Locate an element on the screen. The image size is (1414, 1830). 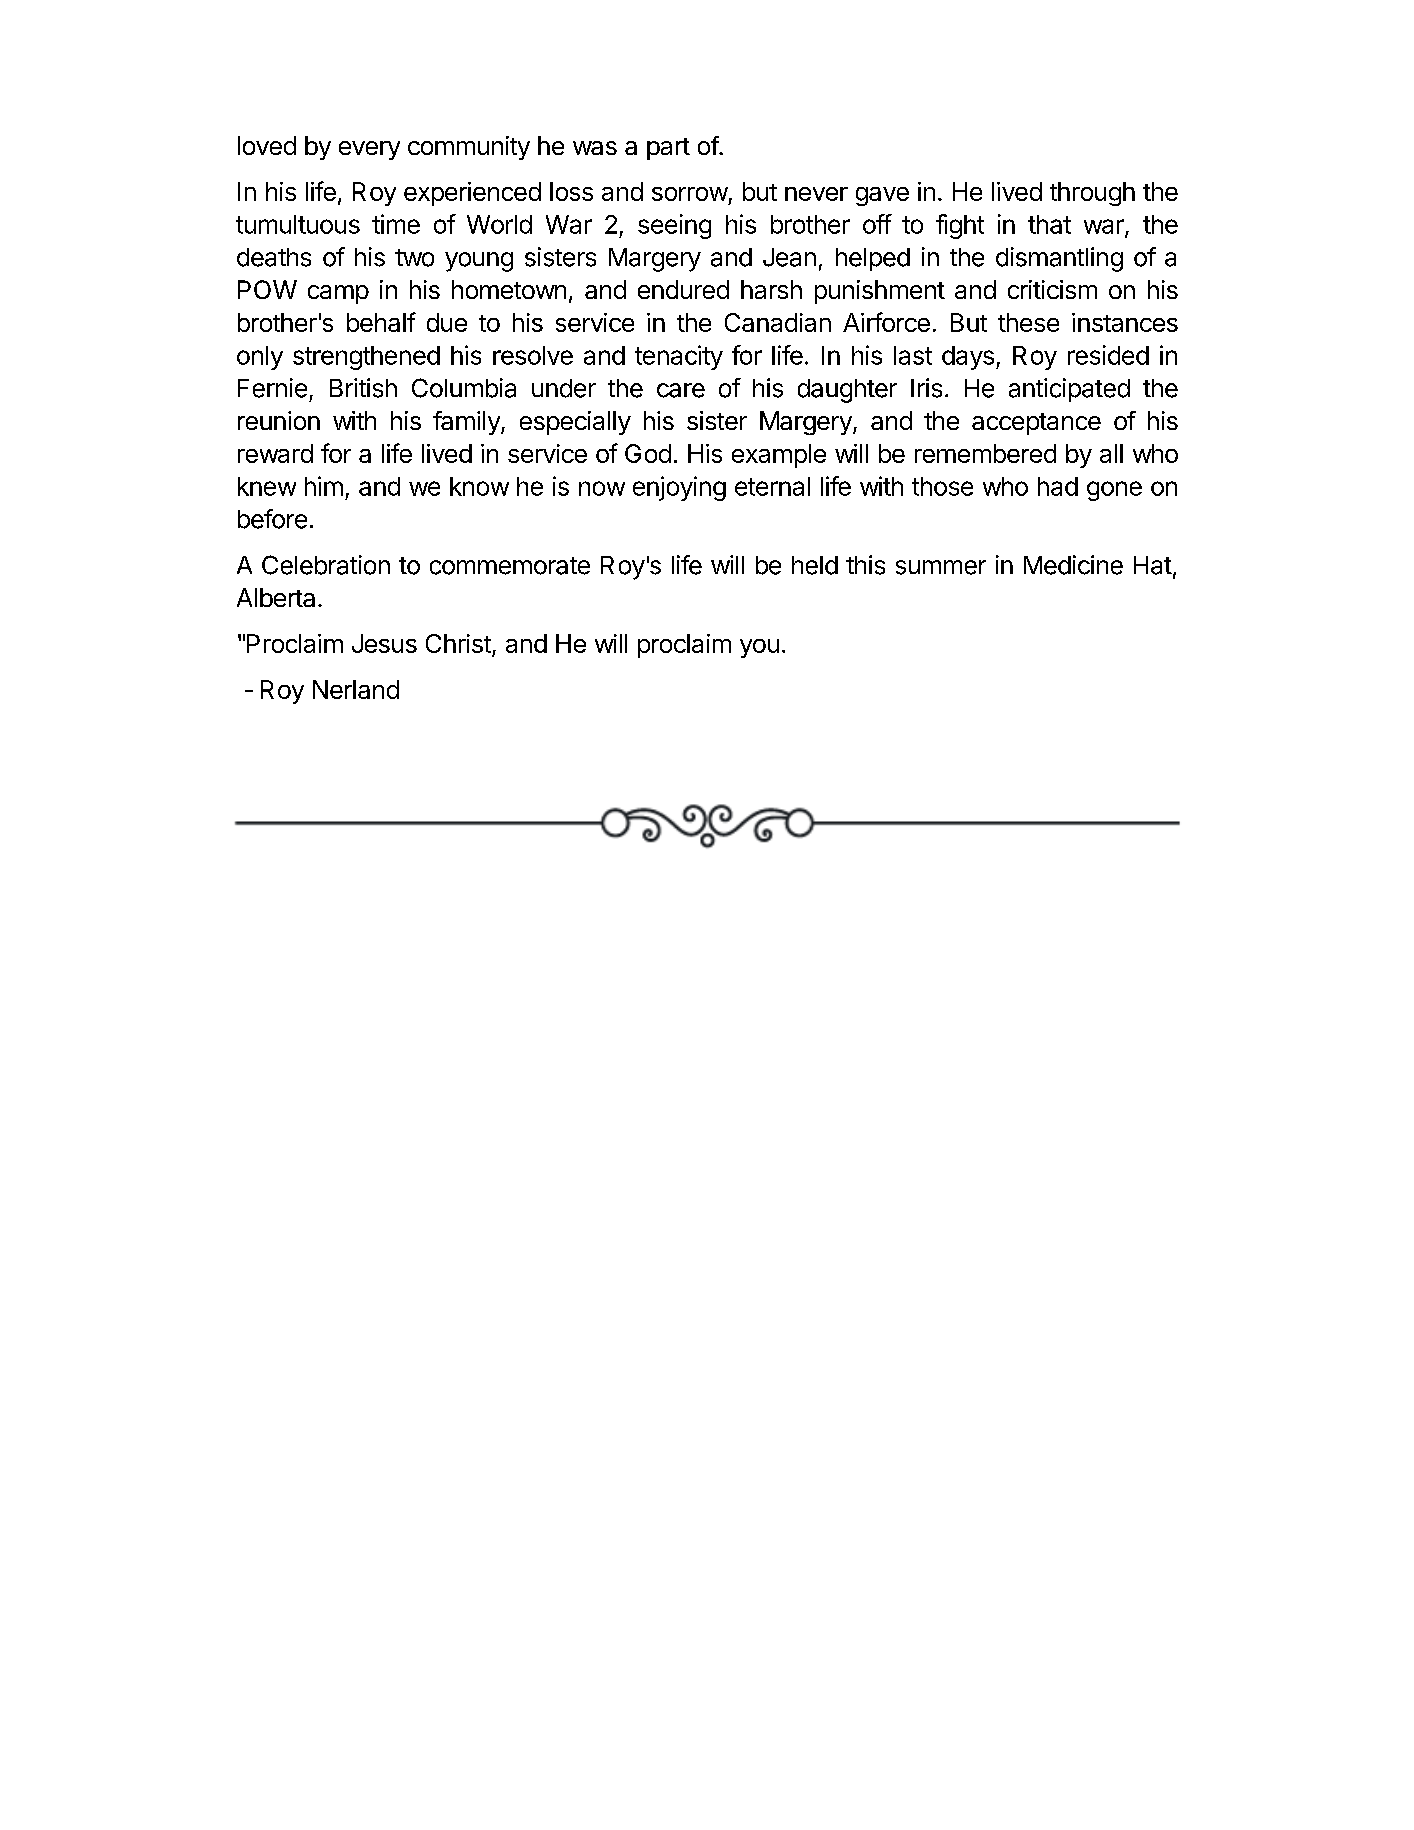
Jesus is located at coordinates (384, 643).
